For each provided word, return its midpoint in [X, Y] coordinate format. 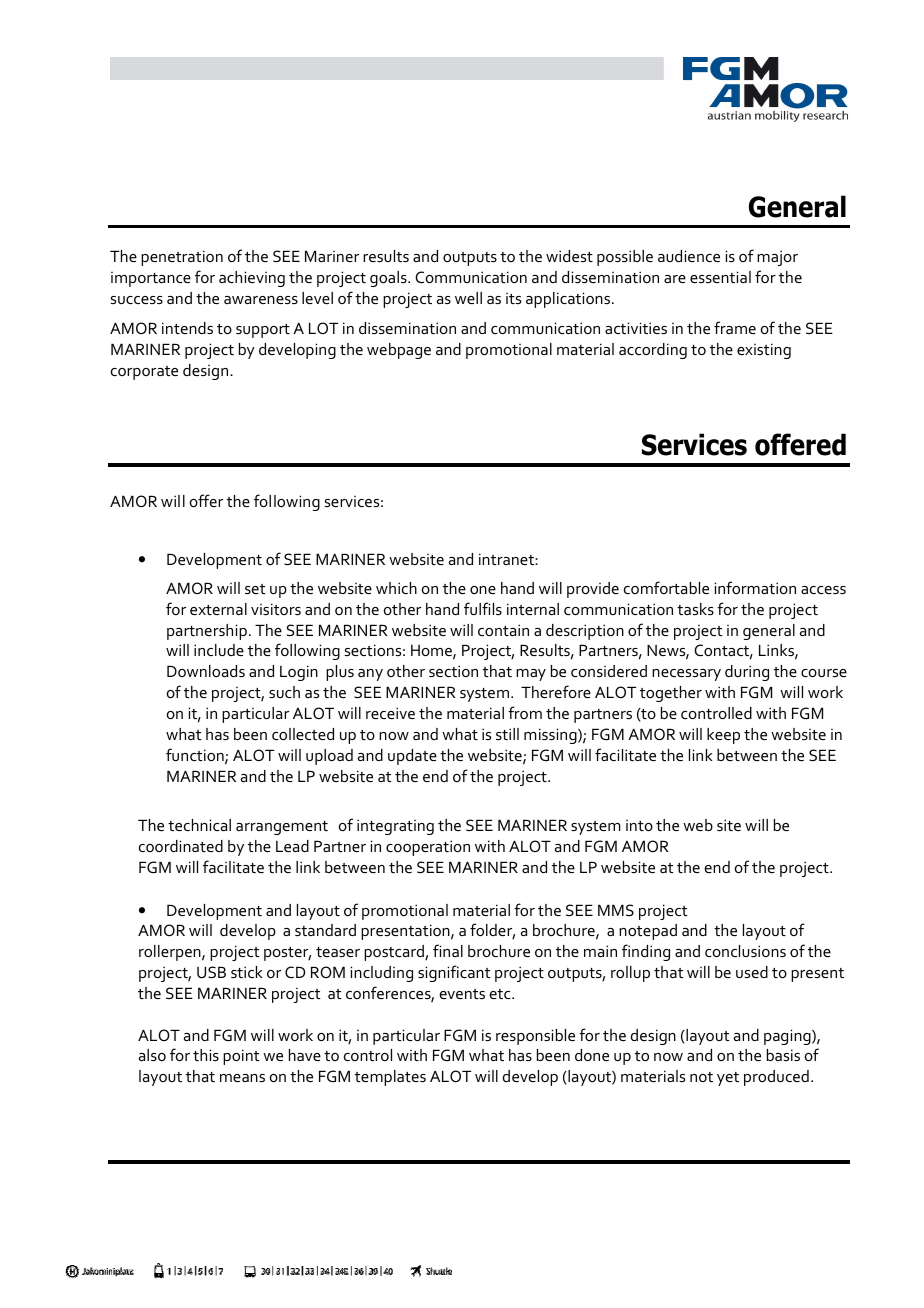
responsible [535, 1037]
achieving [252, 279]
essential [720, 277]
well [468, 298]
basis [783, 1055]
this [206, 1055]
